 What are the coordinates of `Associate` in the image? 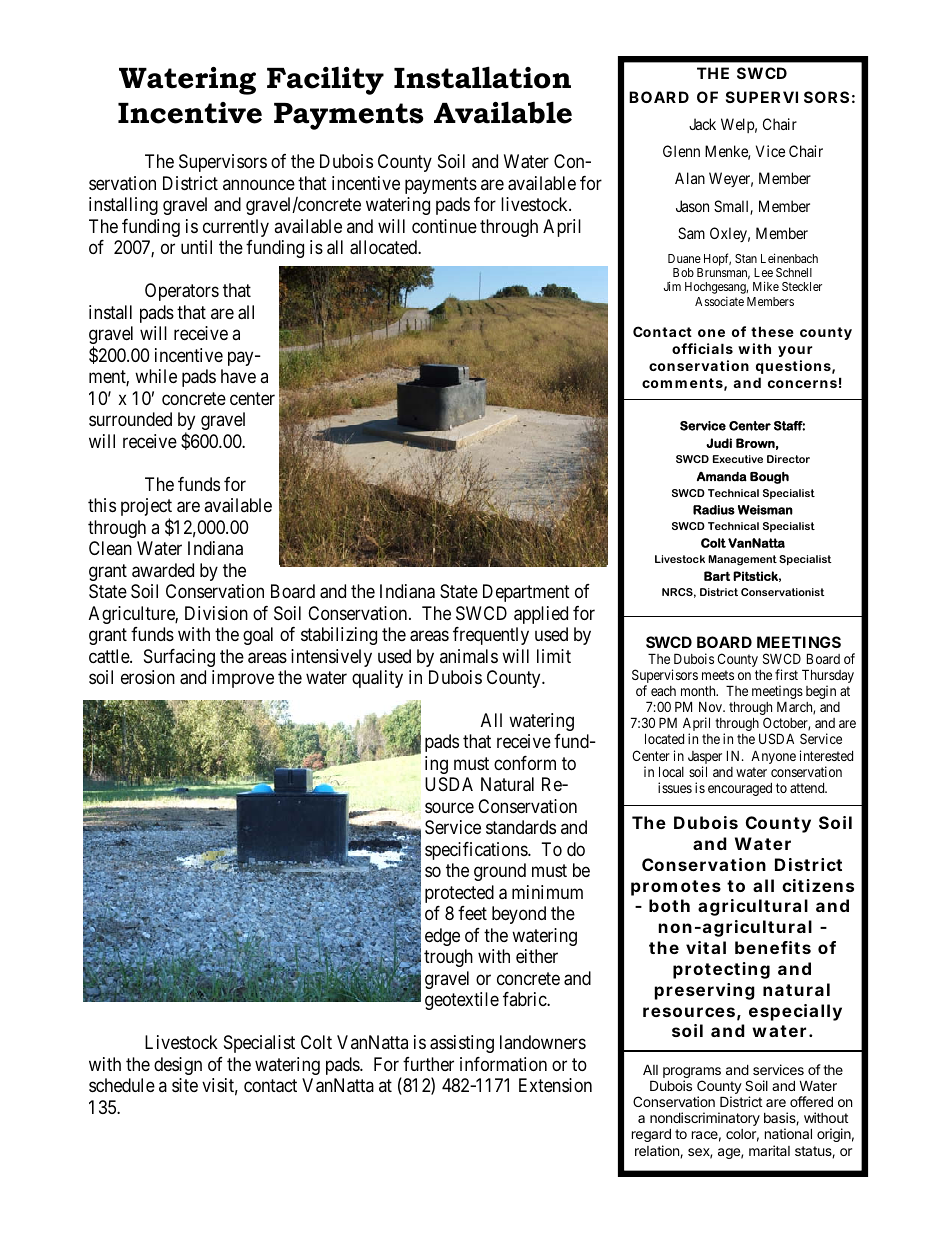 It's located at (719, 301).
